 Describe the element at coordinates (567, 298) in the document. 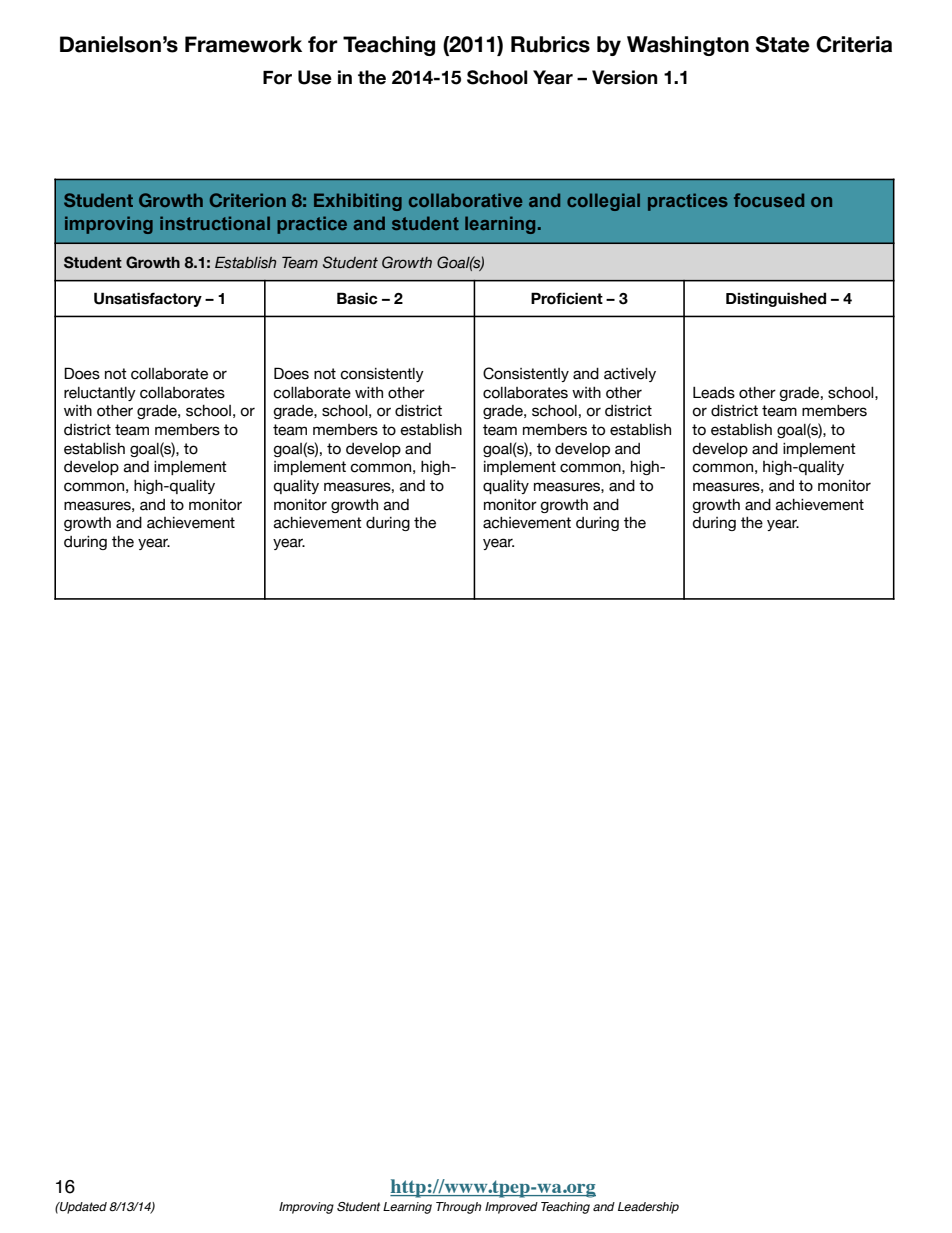

I see `Proficient` at that location.
